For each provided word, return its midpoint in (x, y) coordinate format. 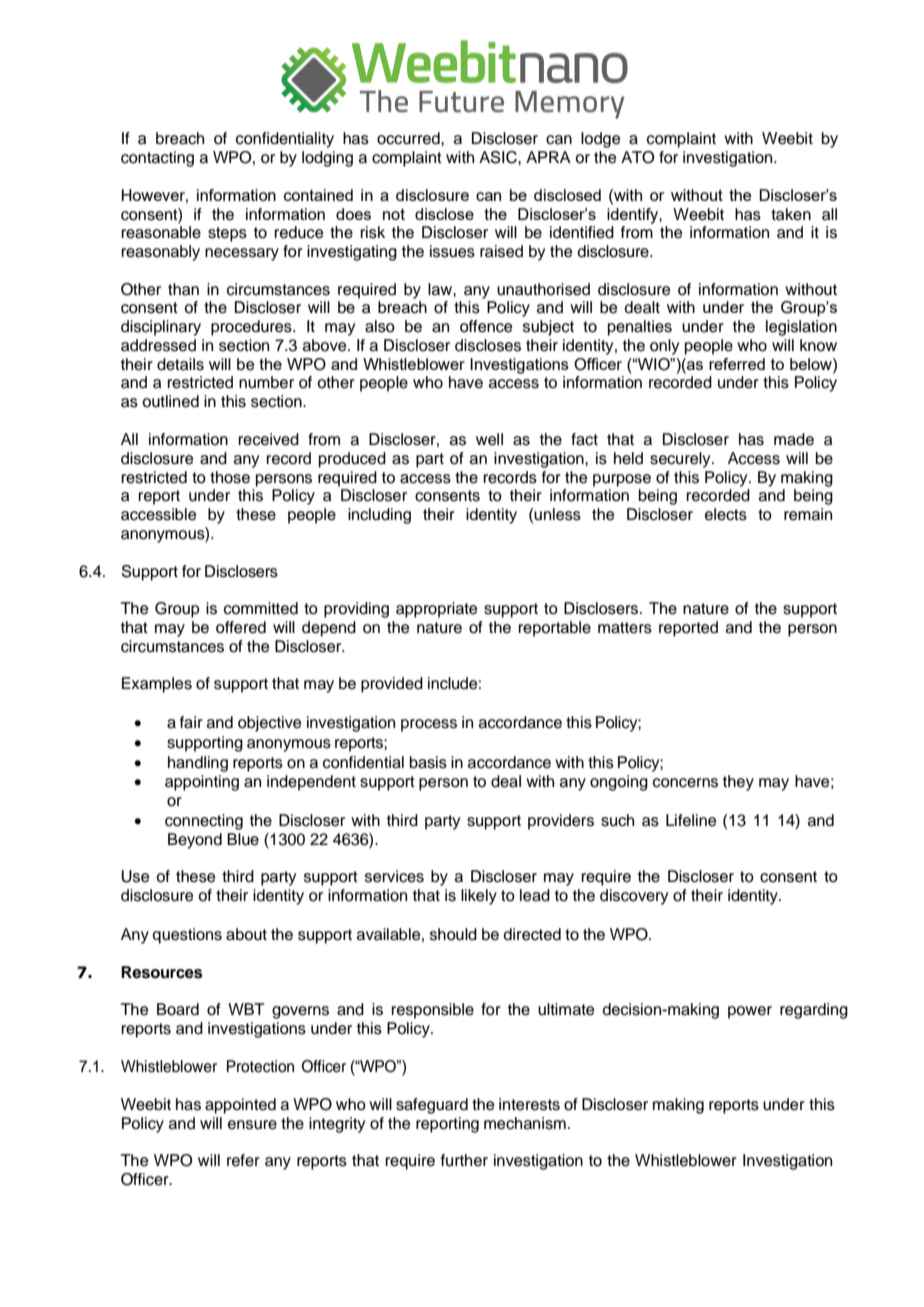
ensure (252, 1125)
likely (479, 897)
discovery (634, 897)
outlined (170, 401)
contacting (157, 159)
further (464, 1160)
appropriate (436, 610)
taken (791, 214)
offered (241, 627)
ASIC (499, 157)
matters (625, 628)
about (246, 934)
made (794, 439)
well (489, 439)
